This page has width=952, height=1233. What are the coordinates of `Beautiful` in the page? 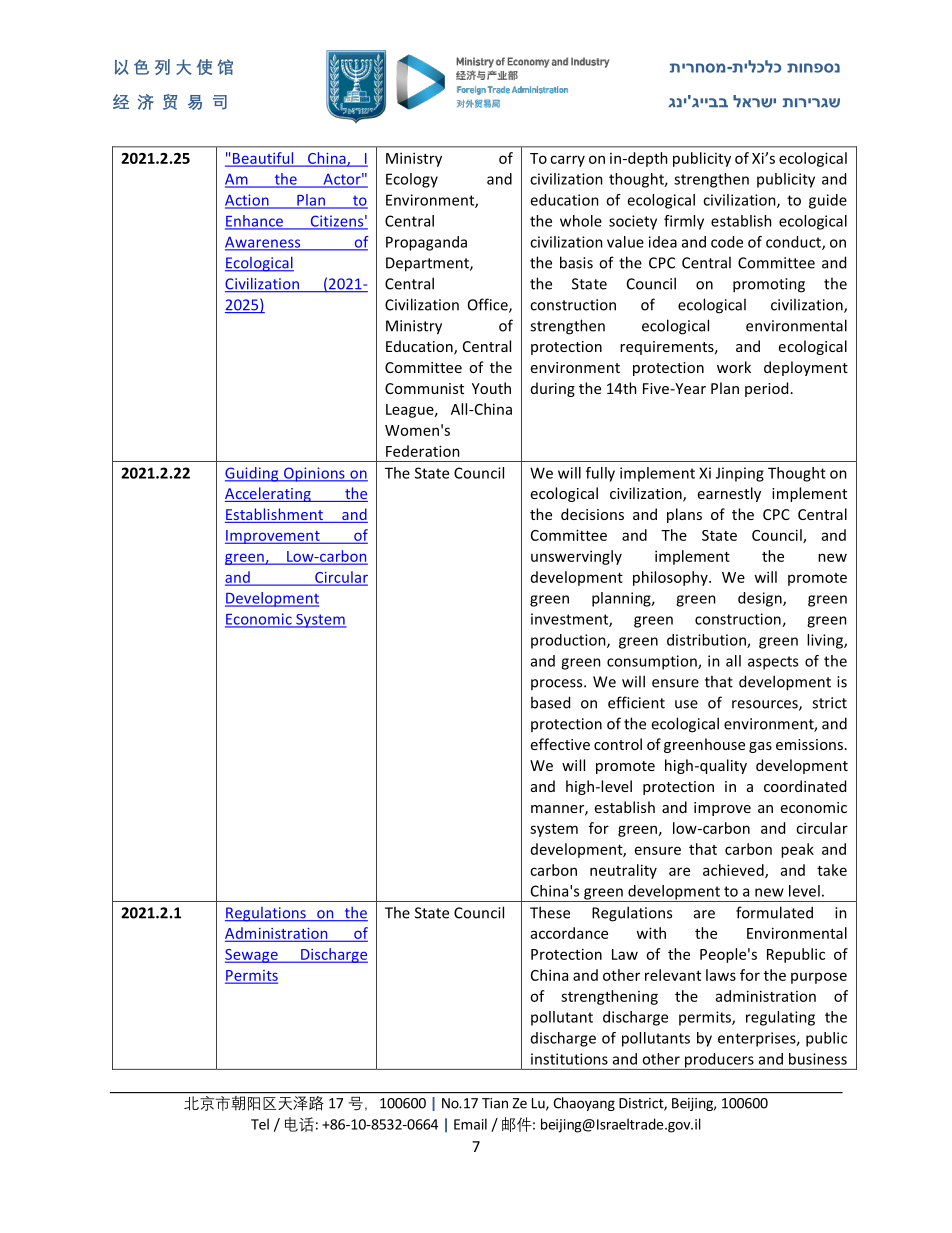 It's located at (263, 158).
